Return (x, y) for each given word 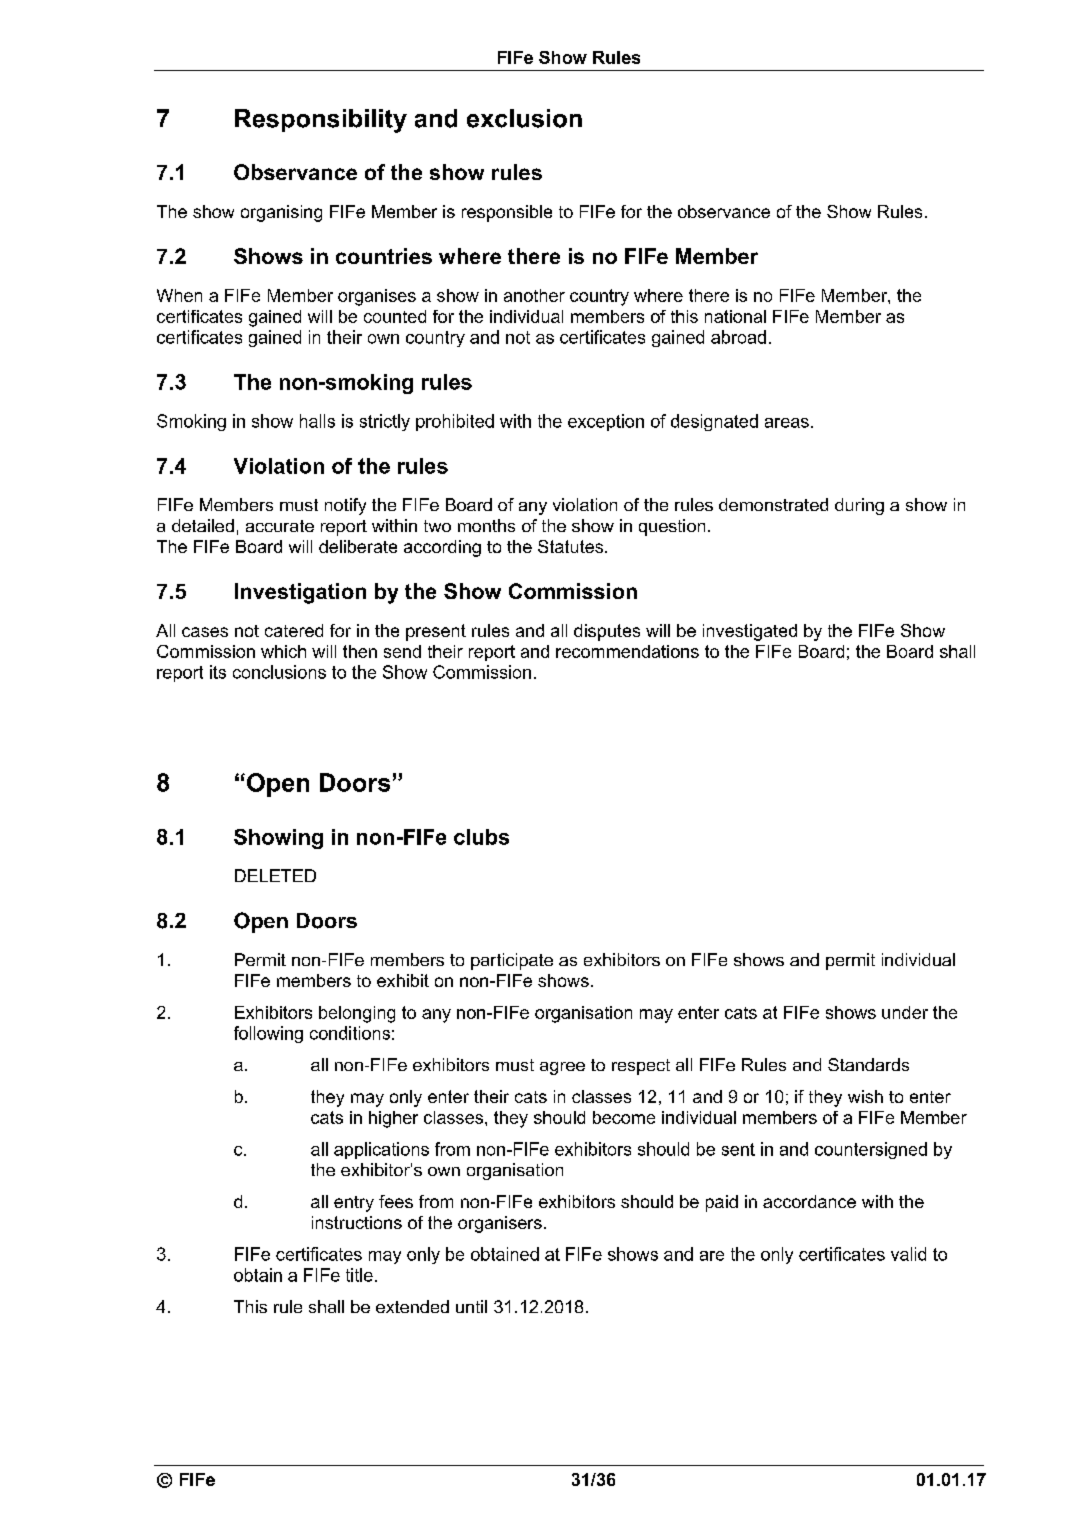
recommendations (627, 651)
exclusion (524, 118)
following (268, 1034)
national (735, 316)
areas (787, 423)
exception (606, 422)
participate (512, 961)
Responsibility (321, 121)
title (359, 1275)
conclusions (279, 672)
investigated (750, 632)
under (905, 1012)
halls (317, 421)
